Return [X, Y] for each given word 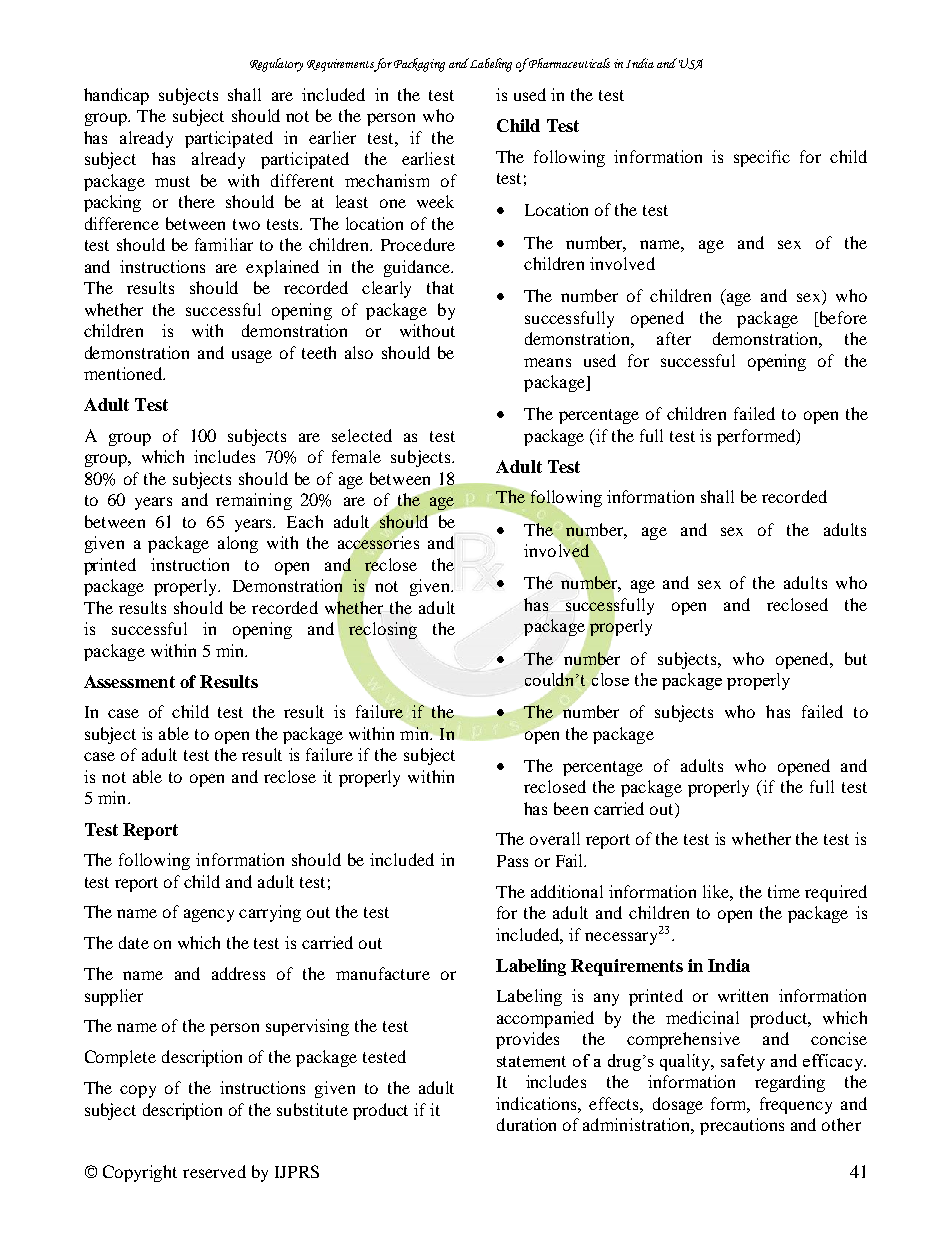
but [856, 658]
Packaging [419, 65]
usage [252, 356]
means [547, 362]
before [843, 317]
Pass [512, 861]
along [238, 544]
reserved [214, 1171]
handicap [116, 96]
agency [209, 915]
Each [305, 521]
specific [762, 158]
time [784, 891]
